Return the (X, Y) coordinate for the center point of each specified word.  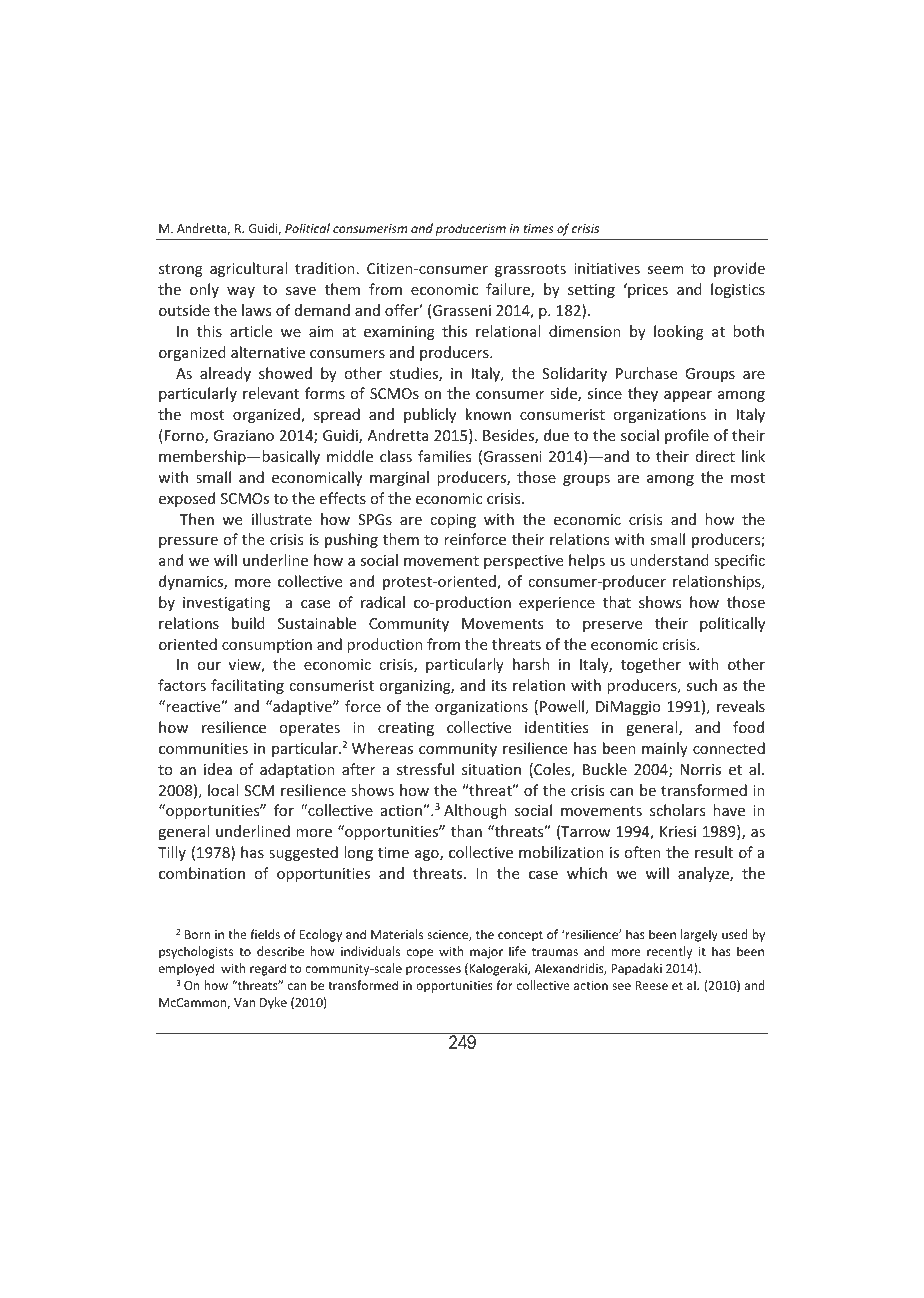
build (248, 623)
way (241, 292)
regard (268, 969)
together (651, 665)
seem (665, 270)
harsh (531, 664)
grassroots (530, 270)
